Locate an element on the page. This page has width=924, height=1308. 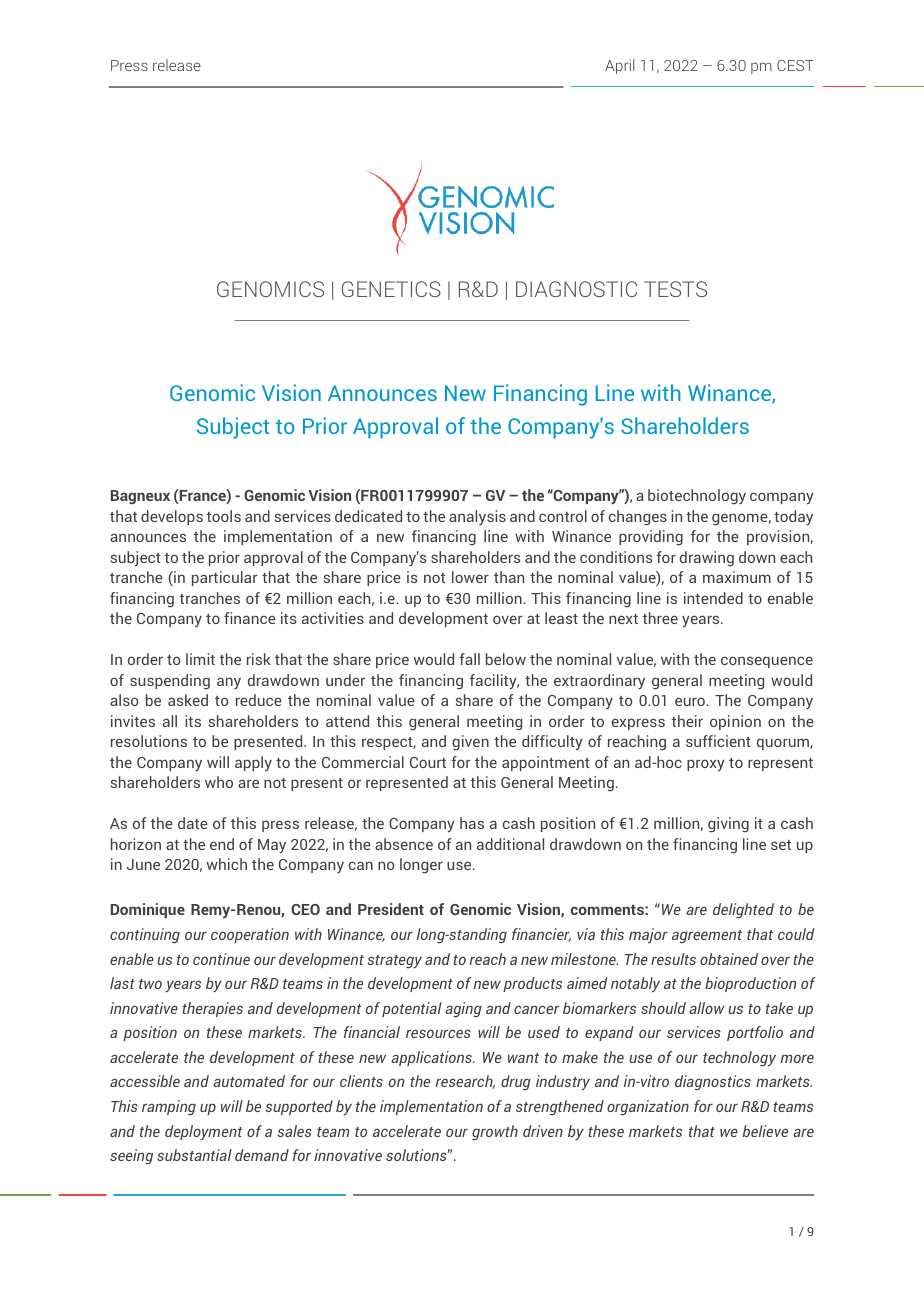
analysis is located at coordinates (477, 517).
